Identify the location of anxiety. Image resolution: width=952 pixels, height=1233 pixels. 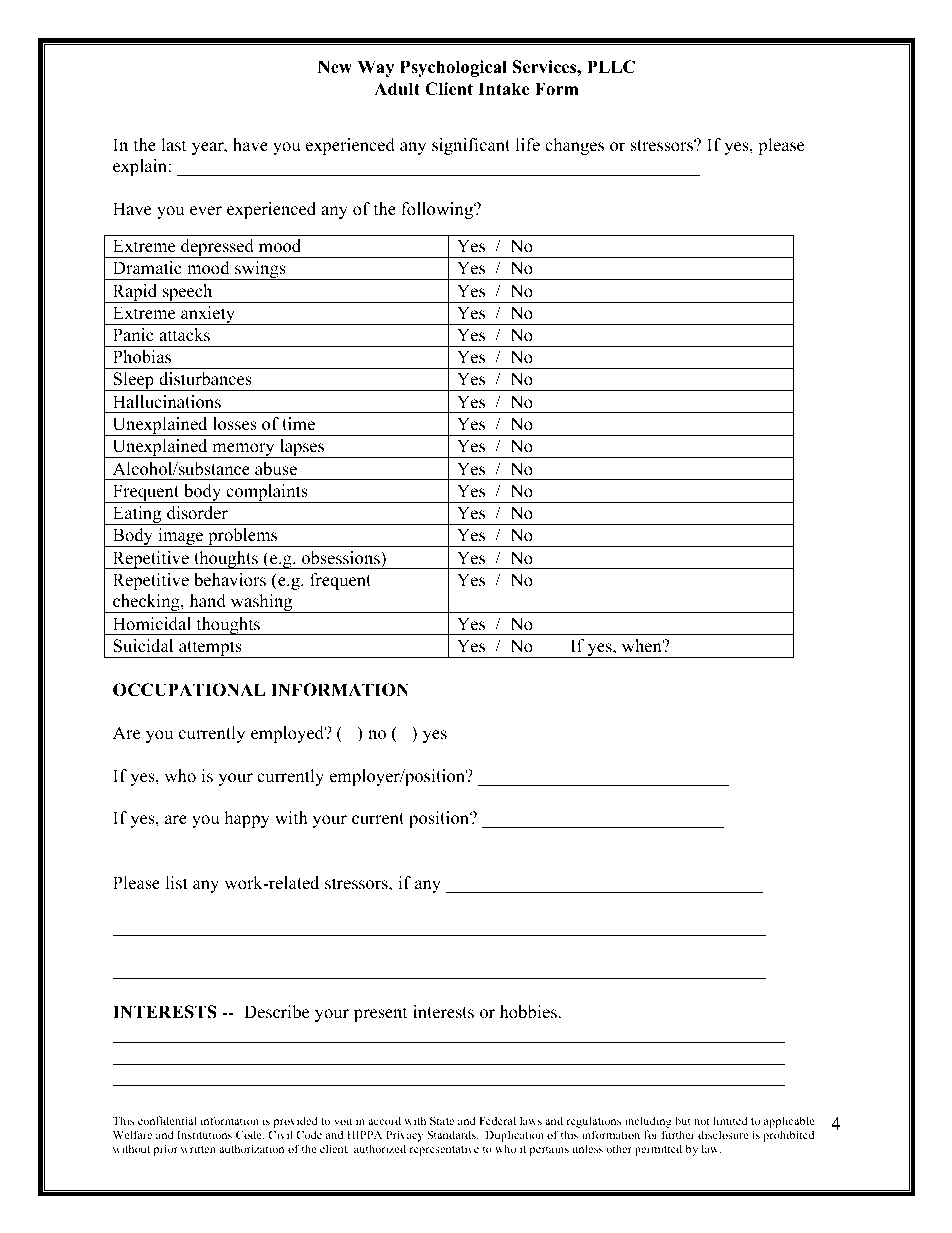
(208, 315).
